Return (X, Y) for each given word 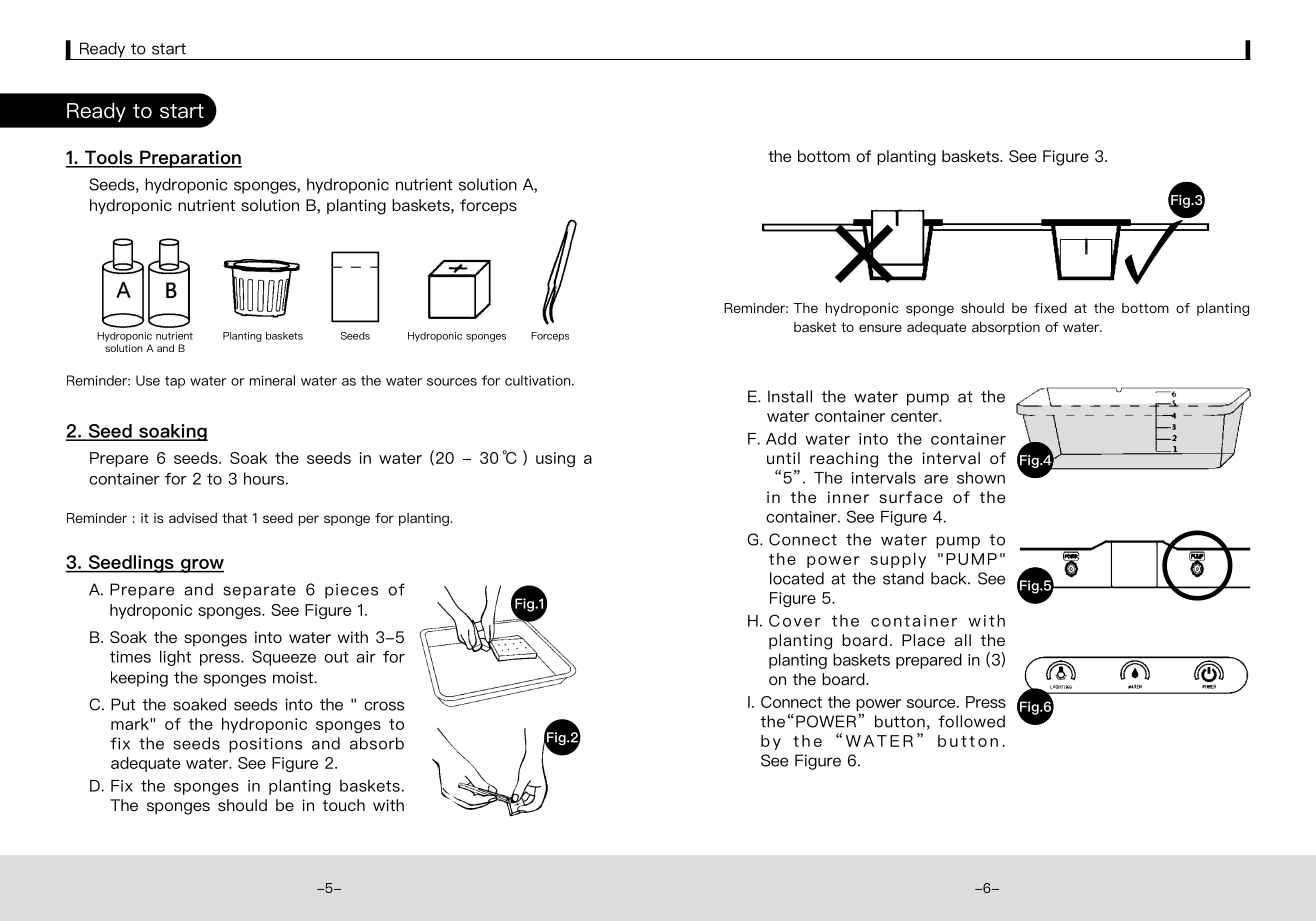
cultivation (539, 380)
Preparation (190, 159)
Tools (109, 158)
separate (259, 591)
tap (175, 382)
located (797, 578)
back (950, 578)
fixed (1050, 308)
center (916, 416)
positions (265, 745)
